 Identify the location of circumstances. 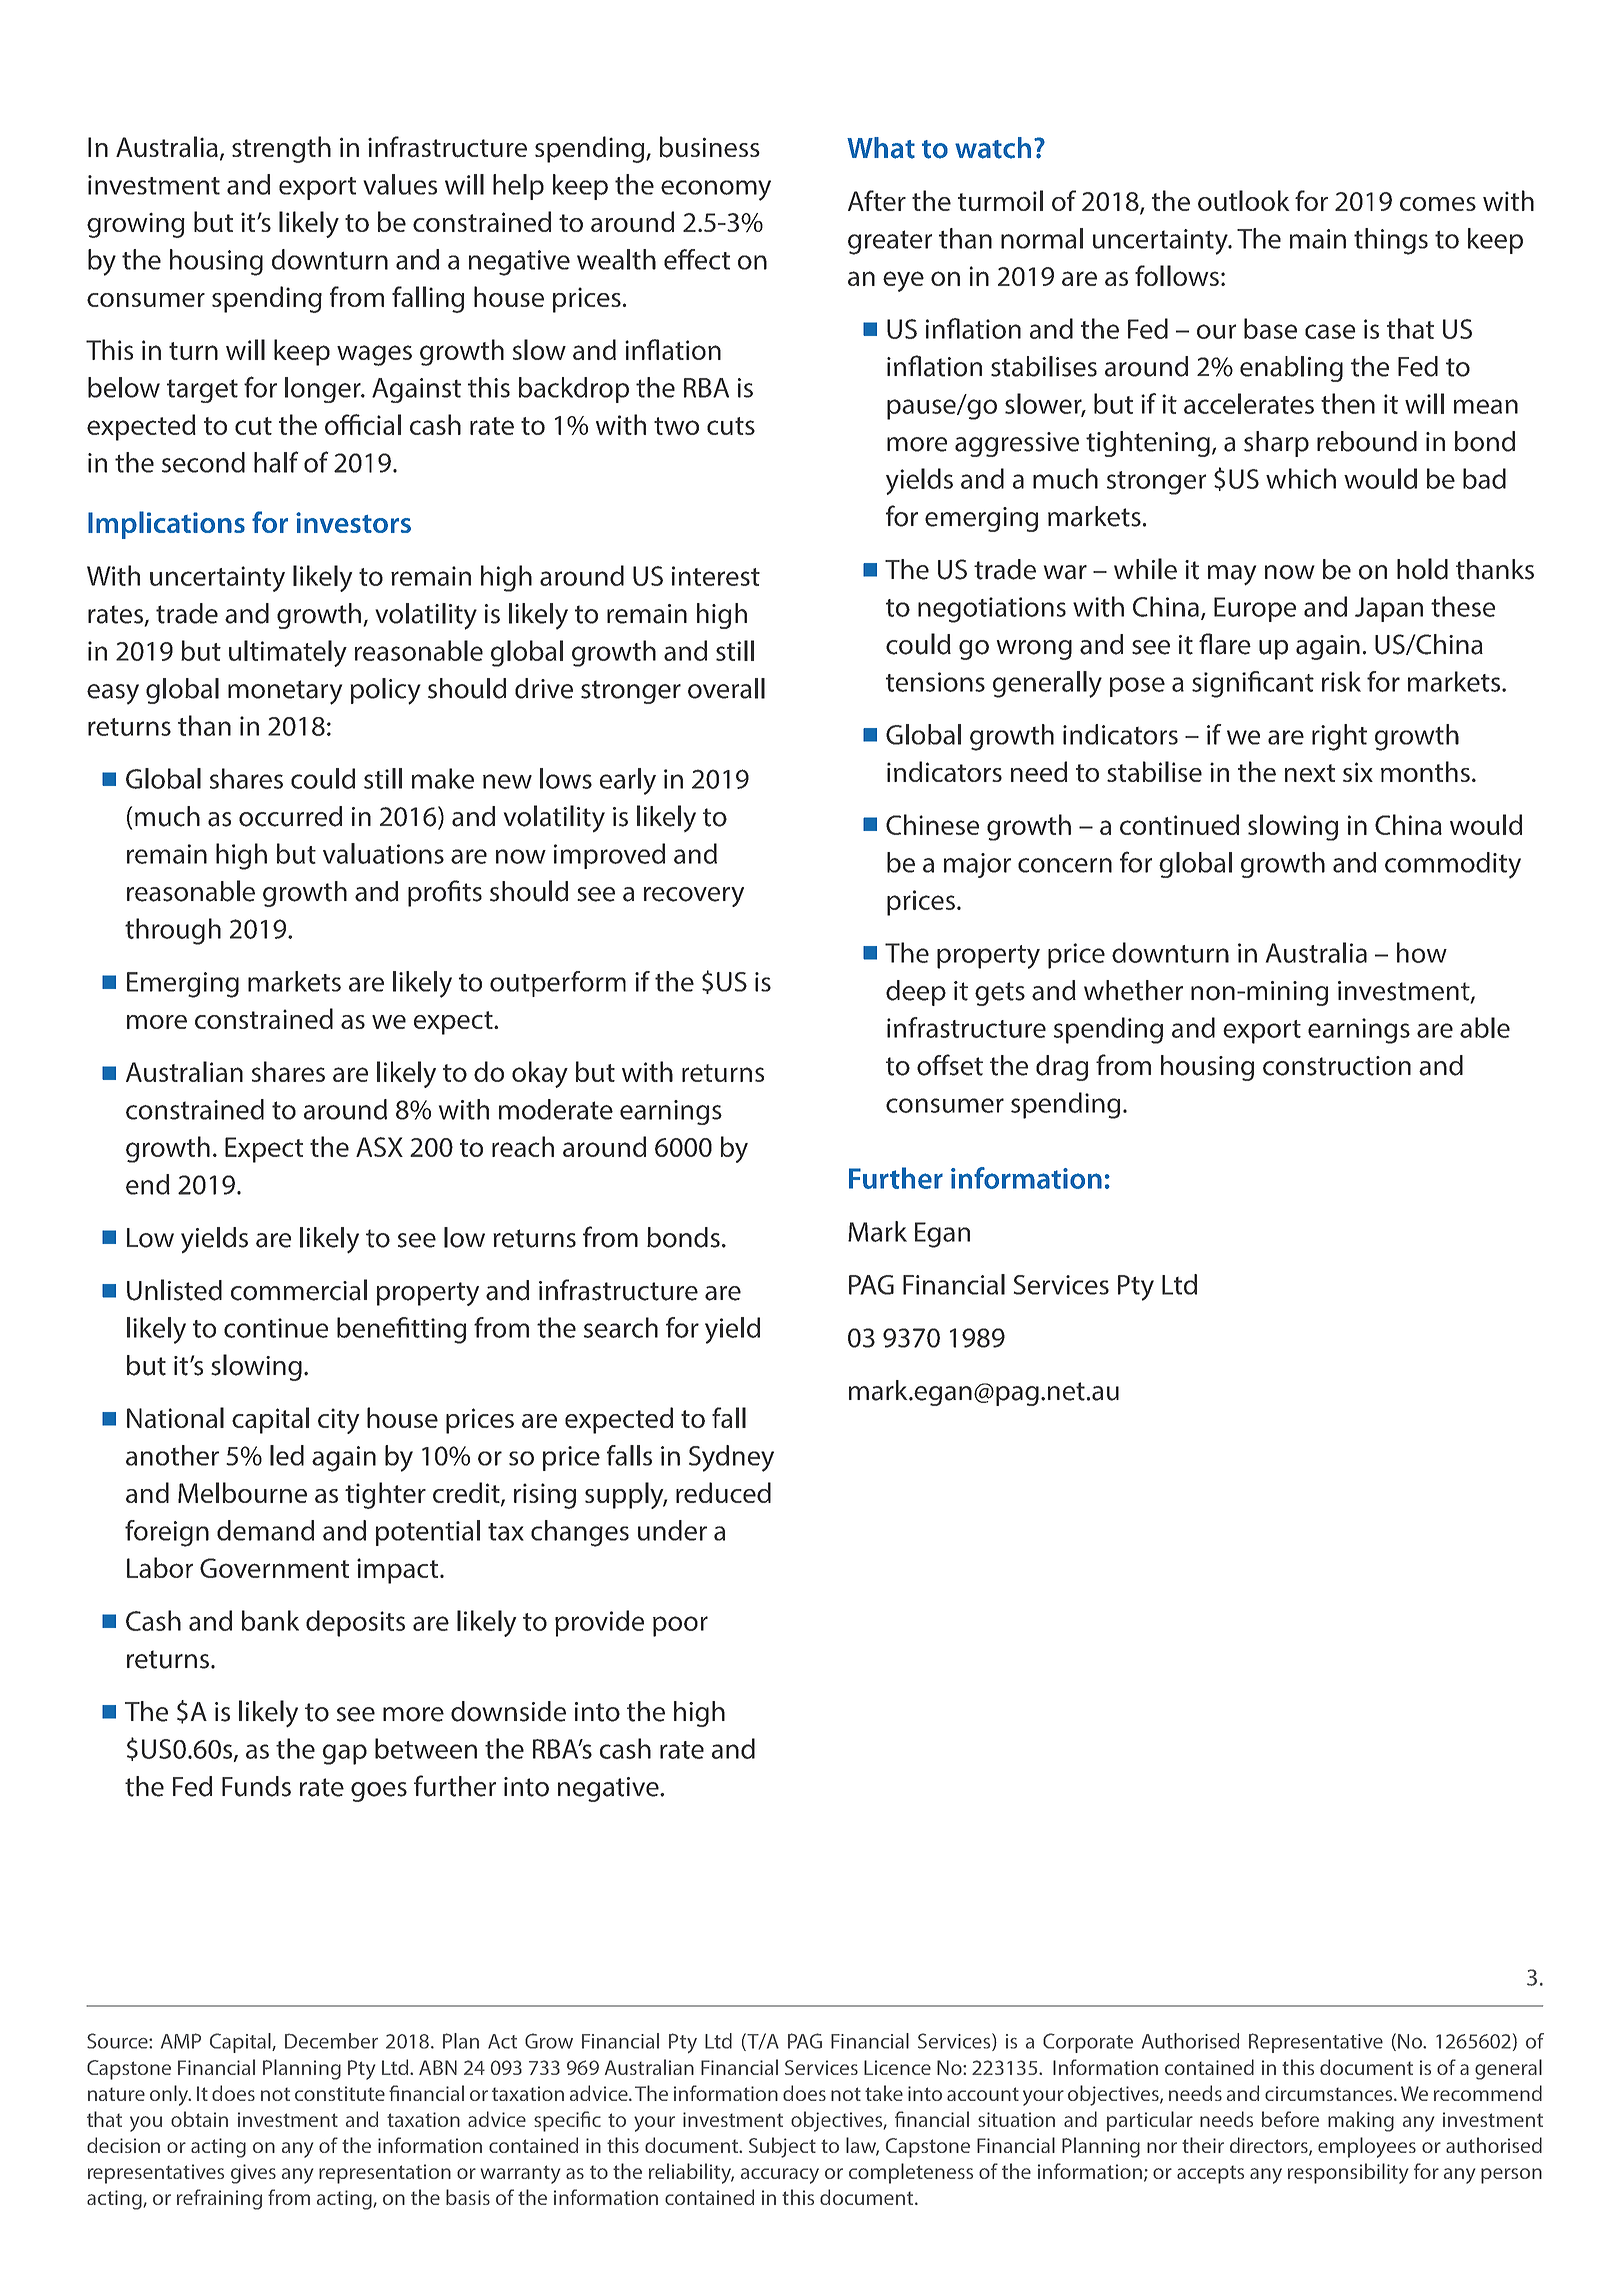
(1330, 2093).
